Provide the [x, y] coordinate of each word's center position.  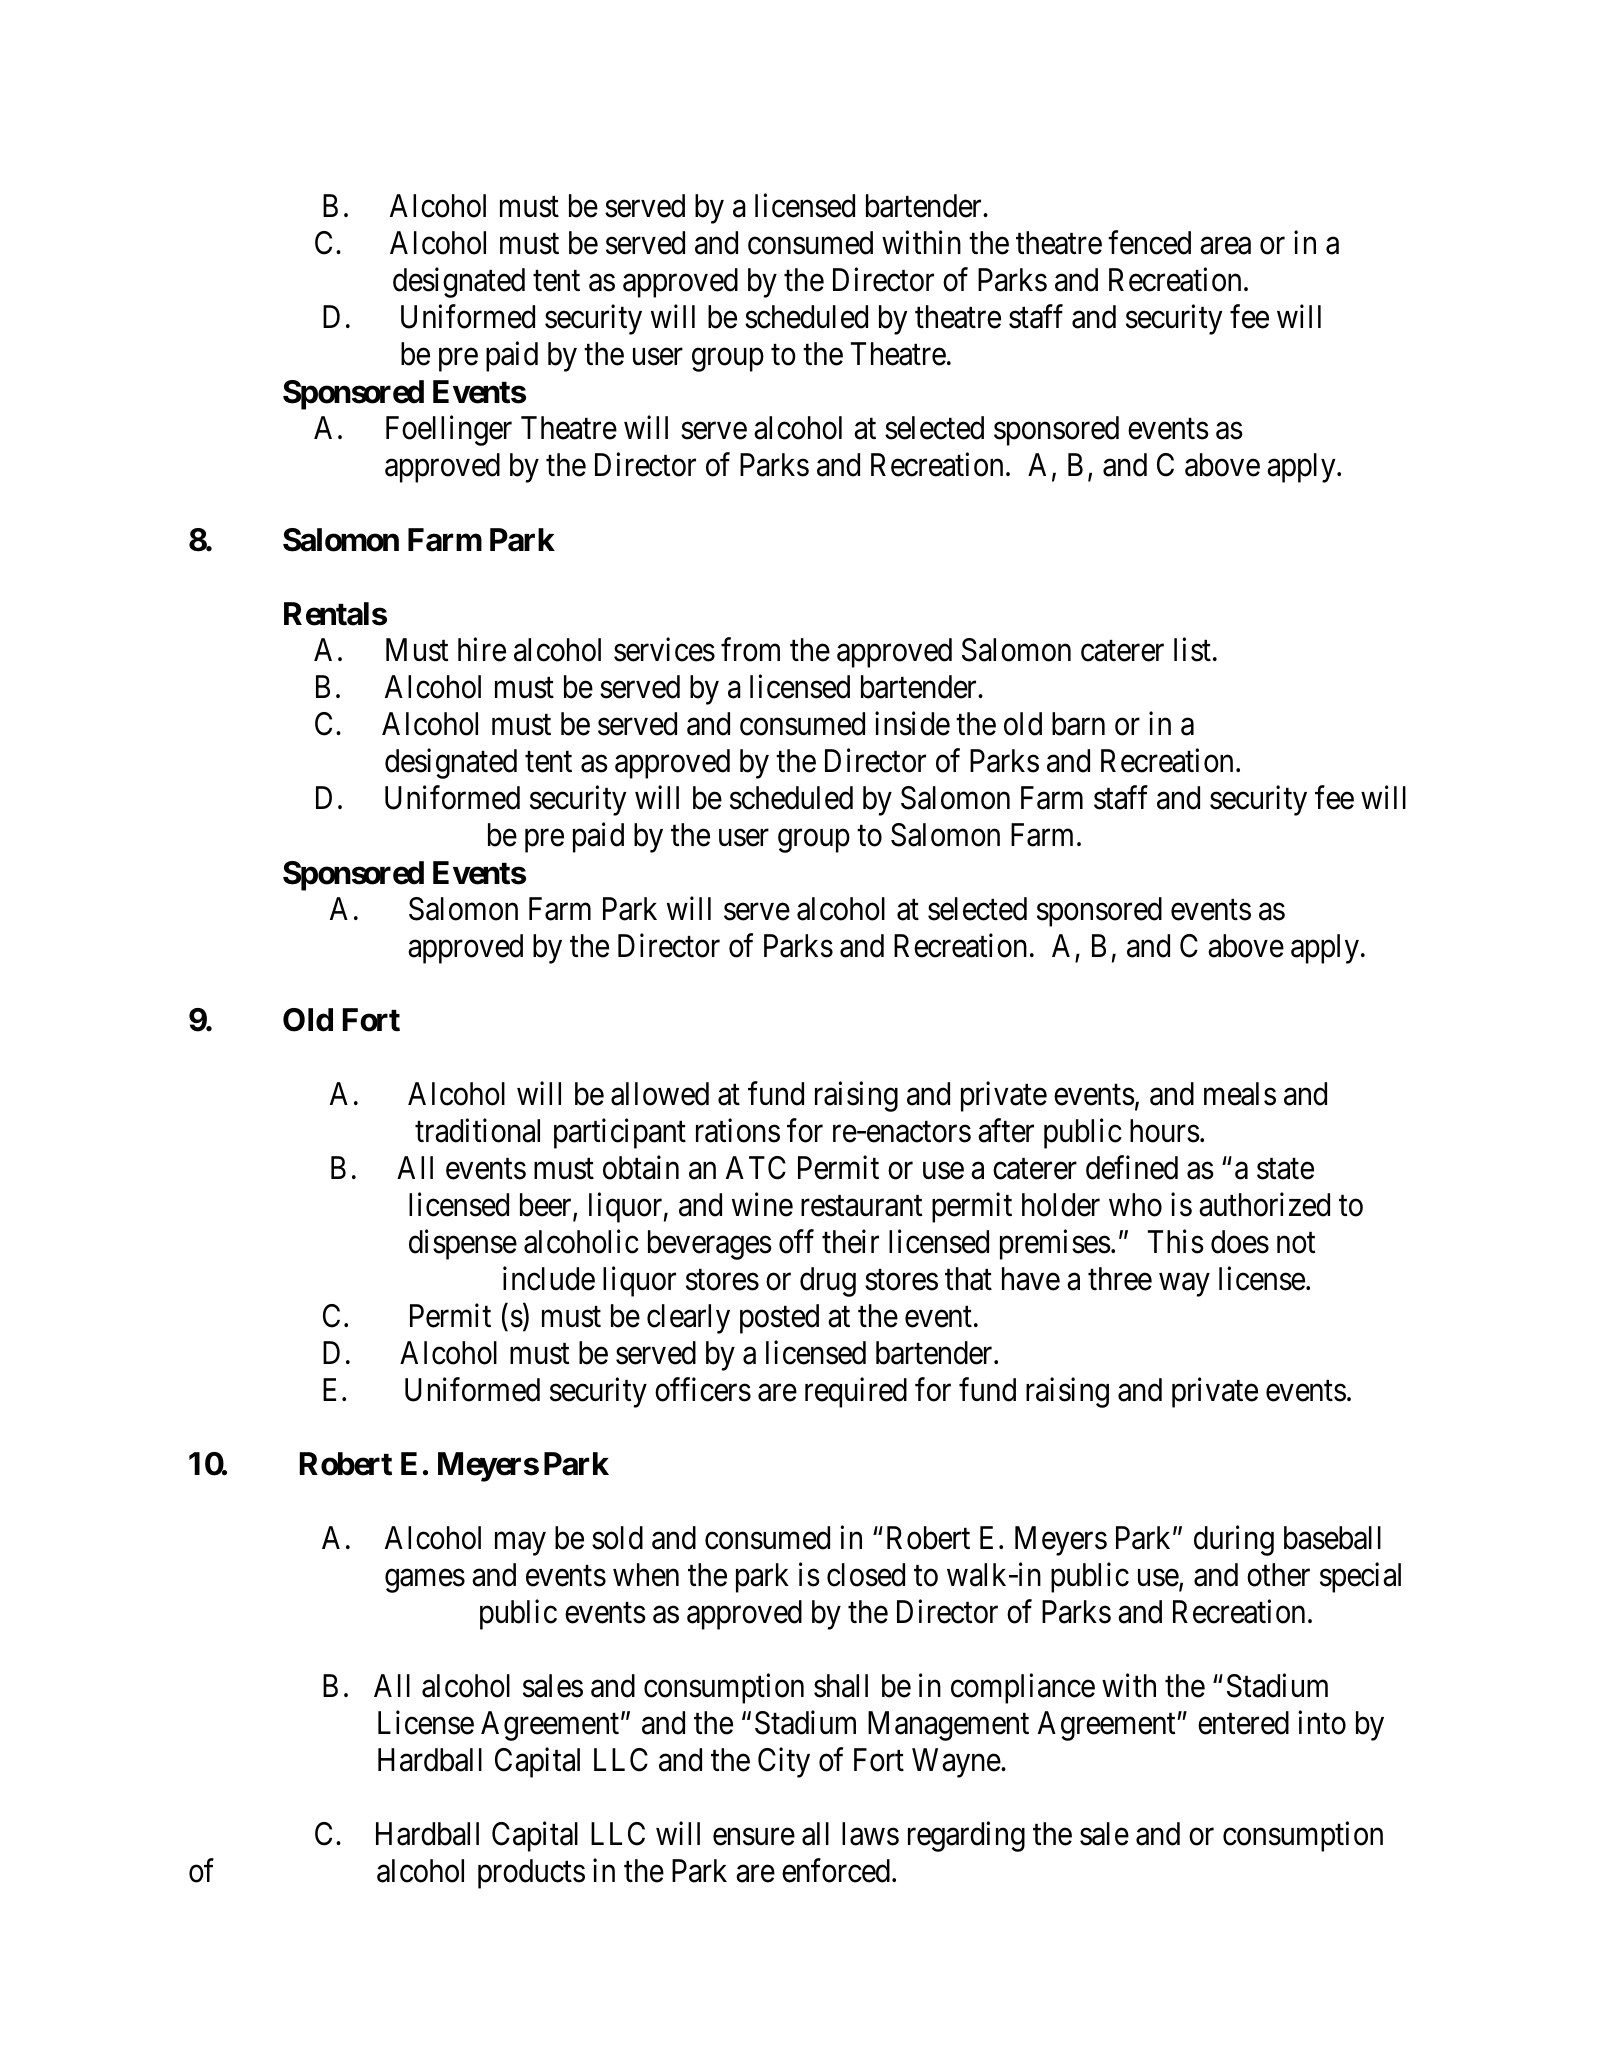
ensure [754, 1837]
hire [482, 650]
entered [1243, 1723]
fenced [1149, 243]
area [1225, 246]
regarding [966, 1836]
